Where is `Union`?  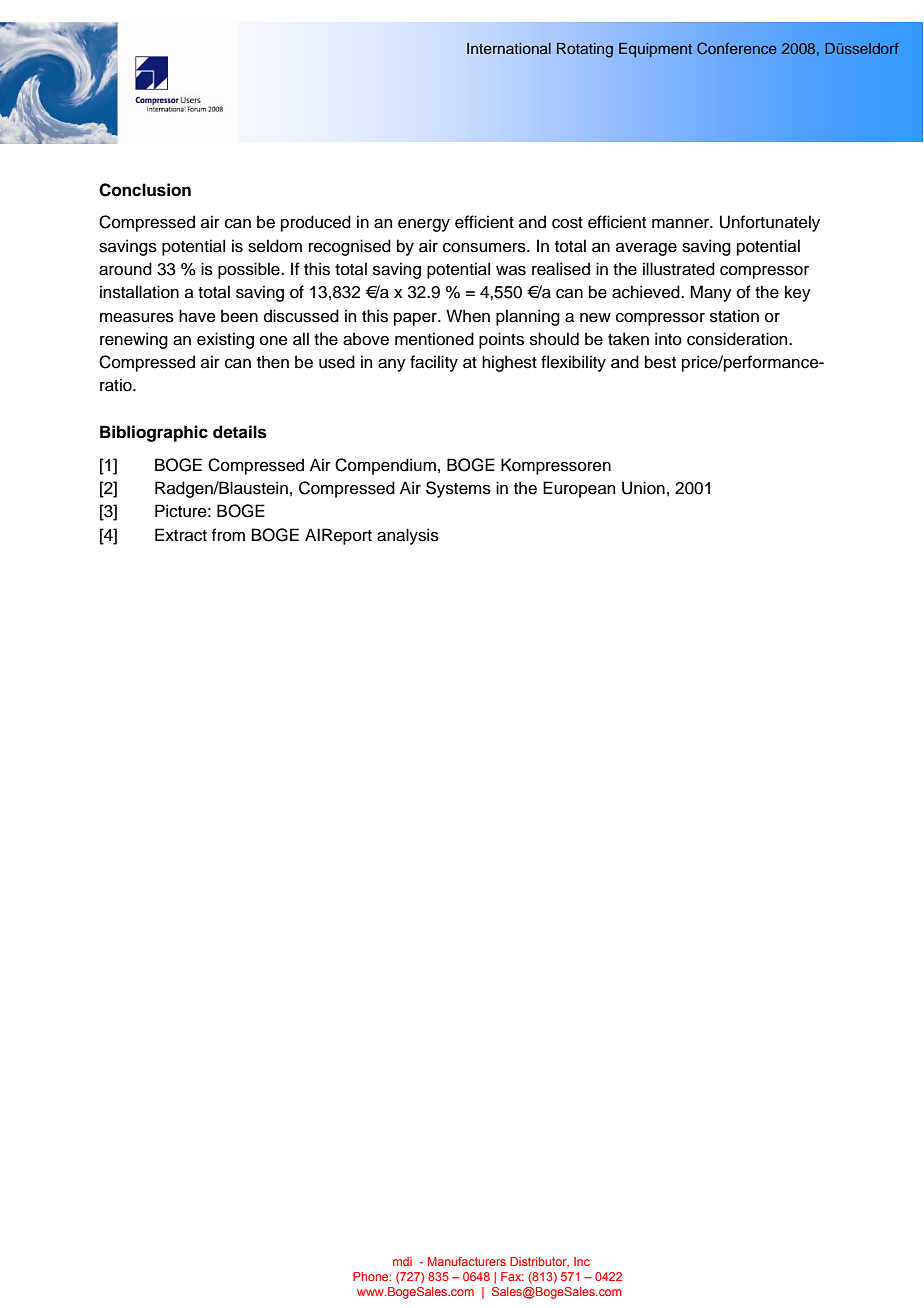 Union is located at coordinates (643, 488).
